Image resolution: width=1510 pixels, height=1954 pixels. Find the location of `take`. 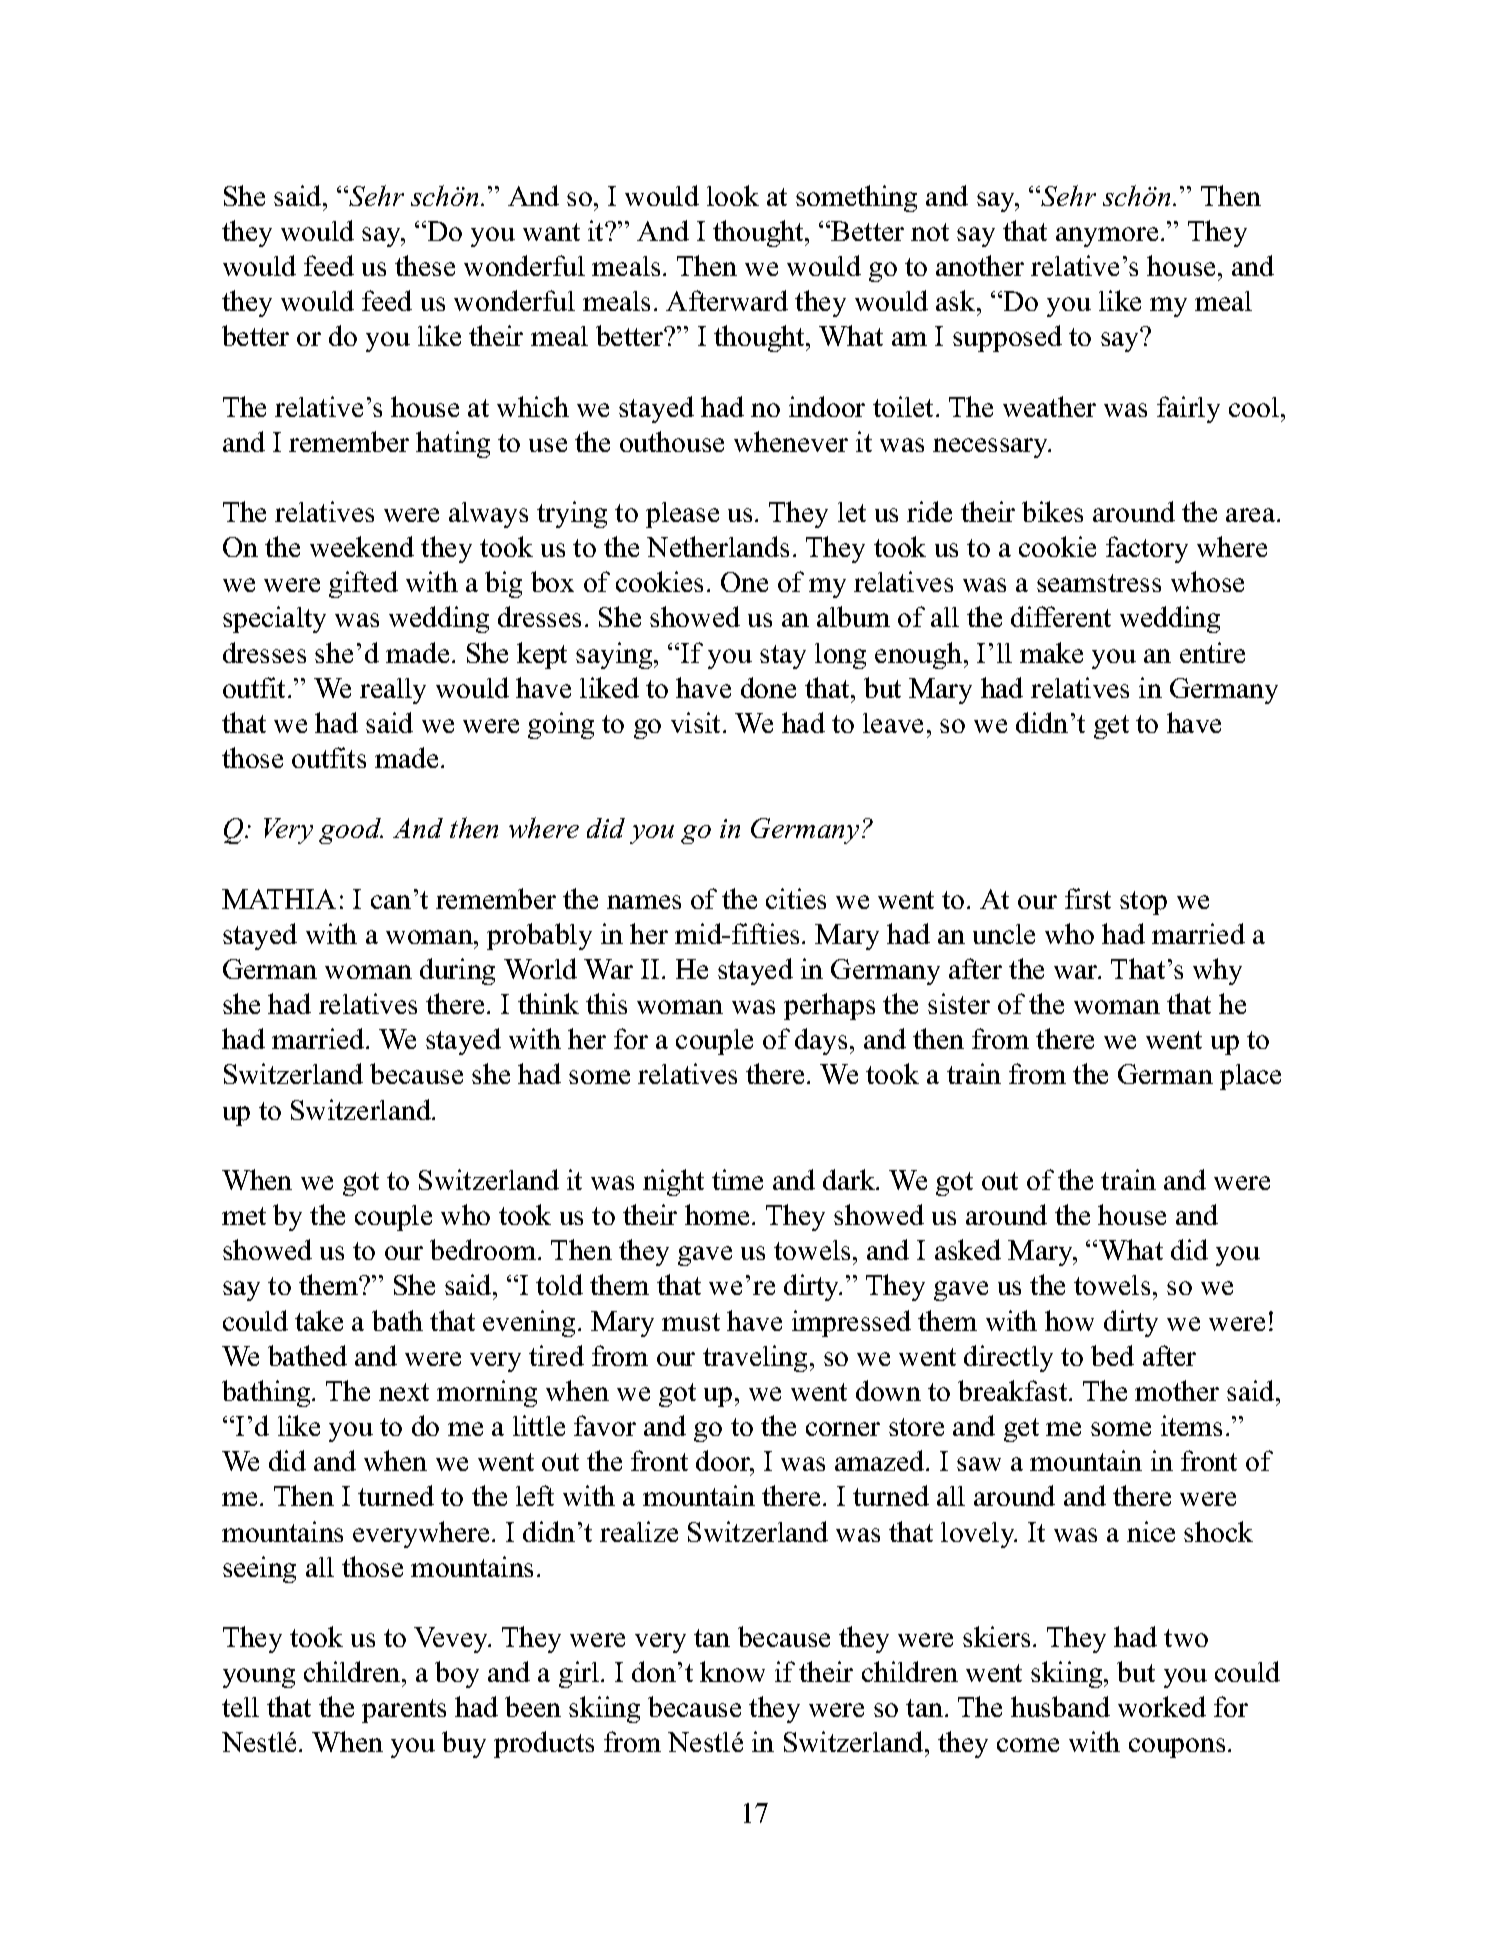

take is located at coordinates (319, 1320).
